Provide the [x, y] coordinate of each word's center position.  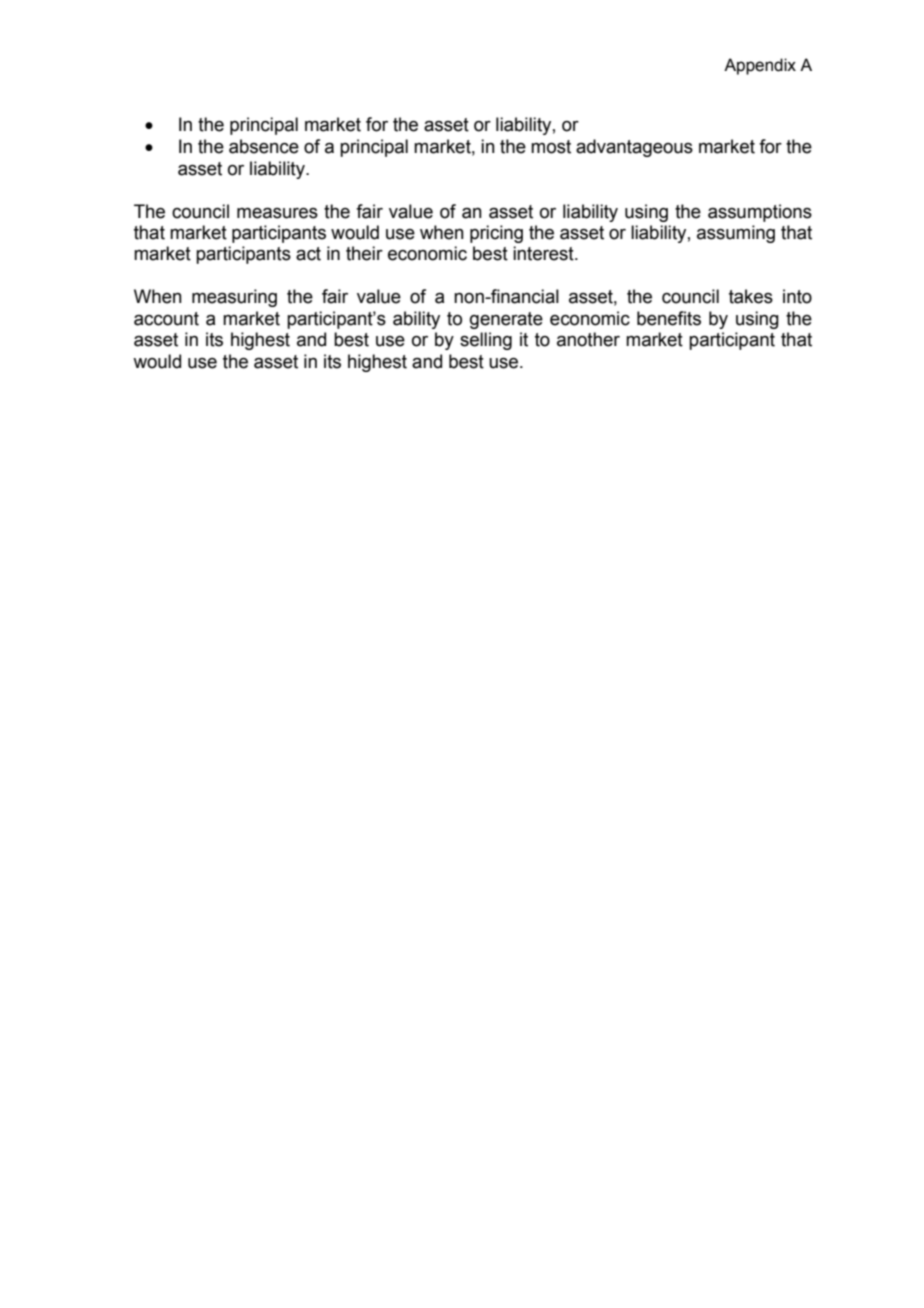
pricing [496, 234]
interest [544, 253]
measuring [234, 298]
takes [751, 296]
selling [486, 341]
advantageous [634, 148]
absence [264, 146]
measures [277, 213]
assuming [736, 234]
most [551, 147]
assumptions [760, 213]
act [308, 254]
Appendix [760, 66]
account [166, 319]
